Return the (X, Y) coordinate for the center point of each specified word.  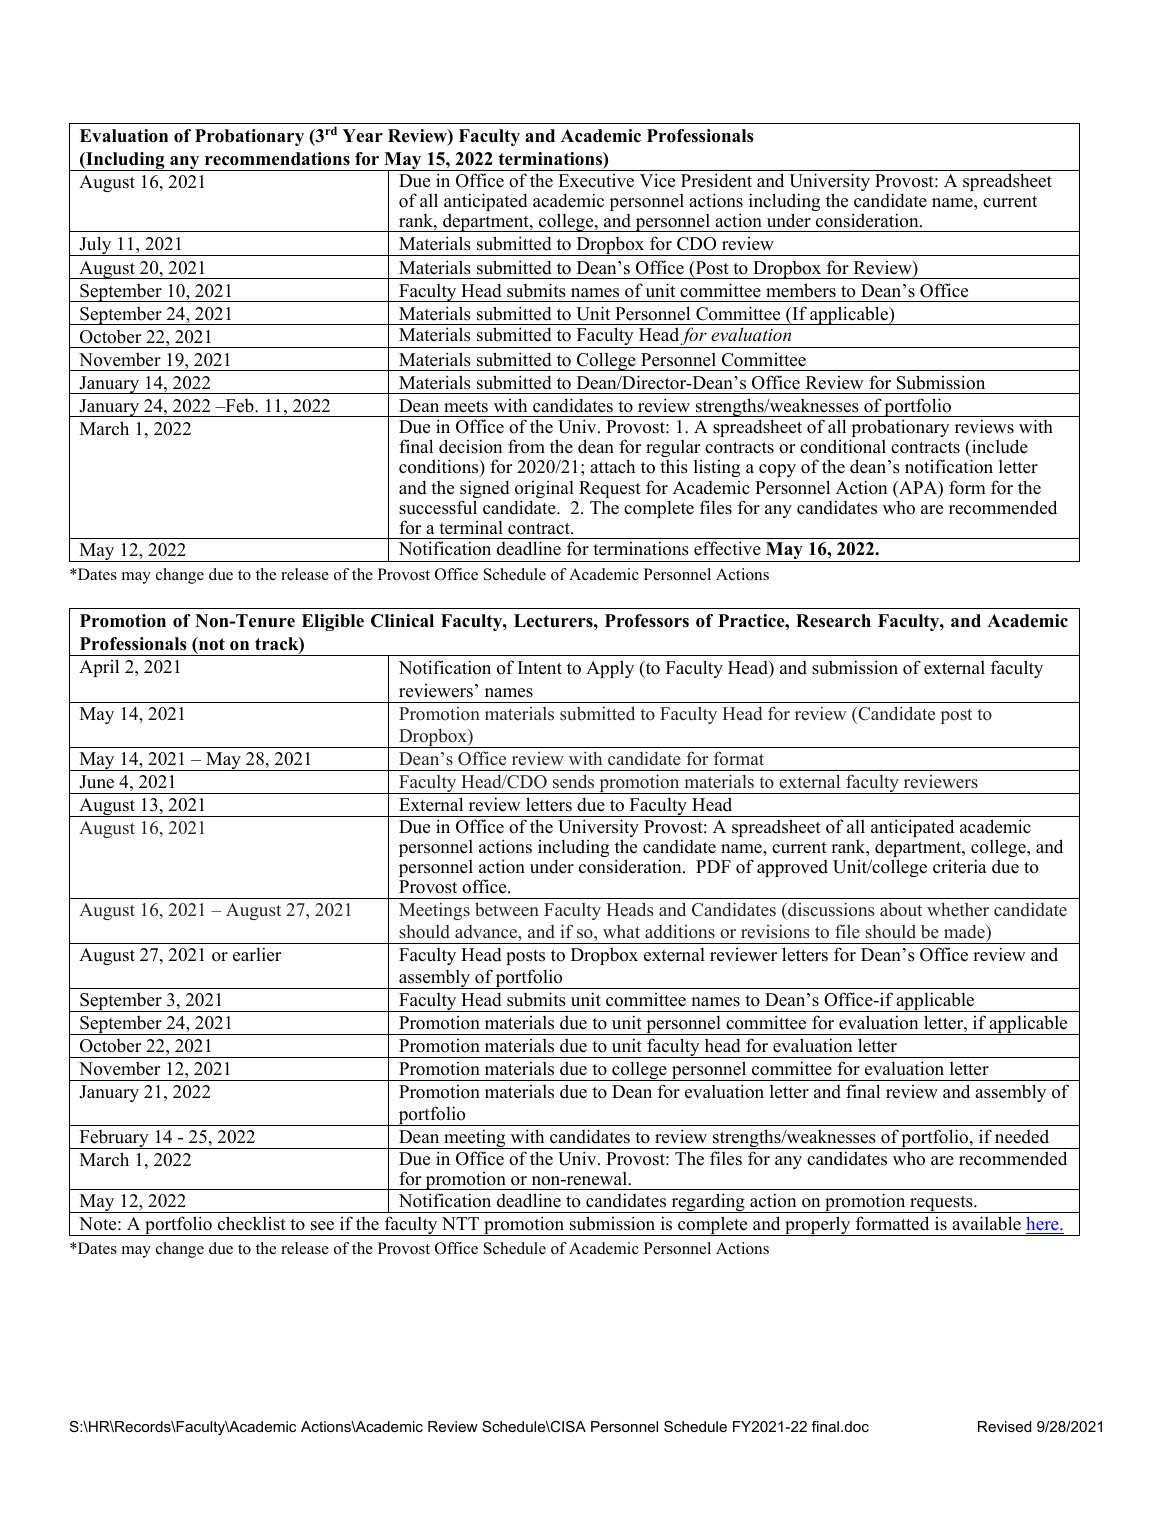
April (99, 668)
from (526, 446)
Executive (596, 181)
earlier (257, 954)
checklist (252, 1223)
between (507, 909)
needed (1022, 1136)
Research (833, 621)
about (901, 910)
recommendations (277, 159)
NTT (460, 1223)
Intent (540, 668)
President (716, 180)
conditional (843, 446)
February (114, 1139)
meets (466, 407)
